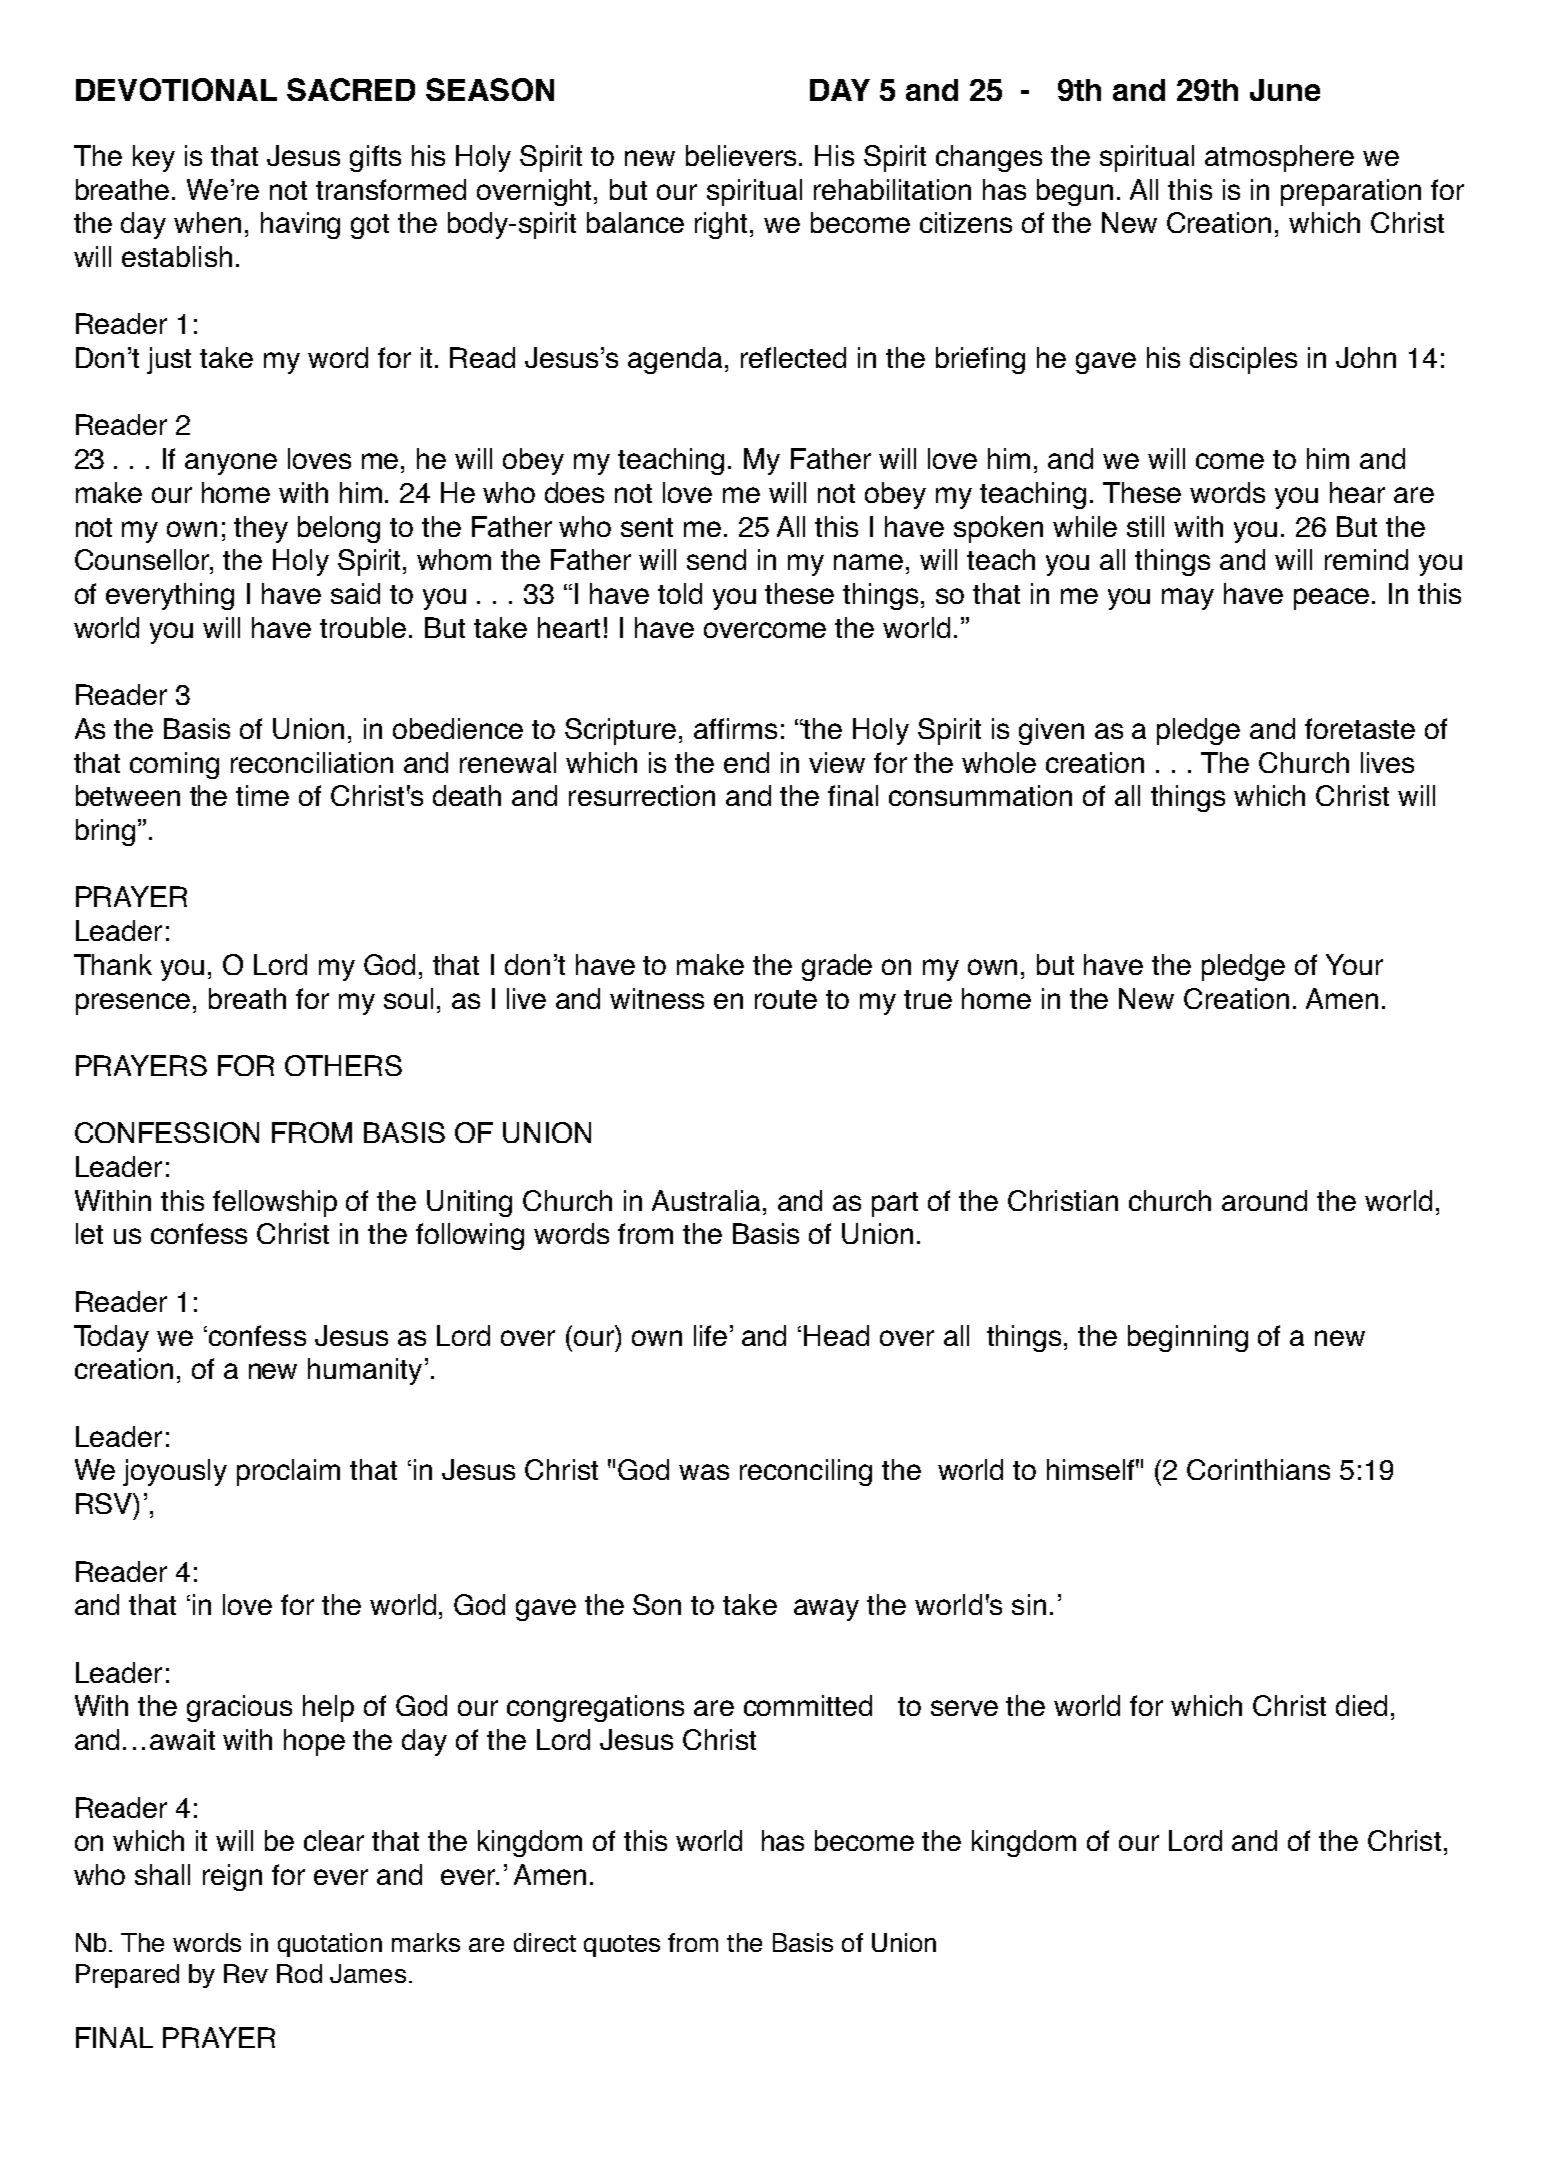 Image resolution: width=1543 pixels, height=2183 pixels. What do you see at coordinates (343, 1065) in the screenshot?
I see `OTHERS` at bounding box center [343, 1065].
